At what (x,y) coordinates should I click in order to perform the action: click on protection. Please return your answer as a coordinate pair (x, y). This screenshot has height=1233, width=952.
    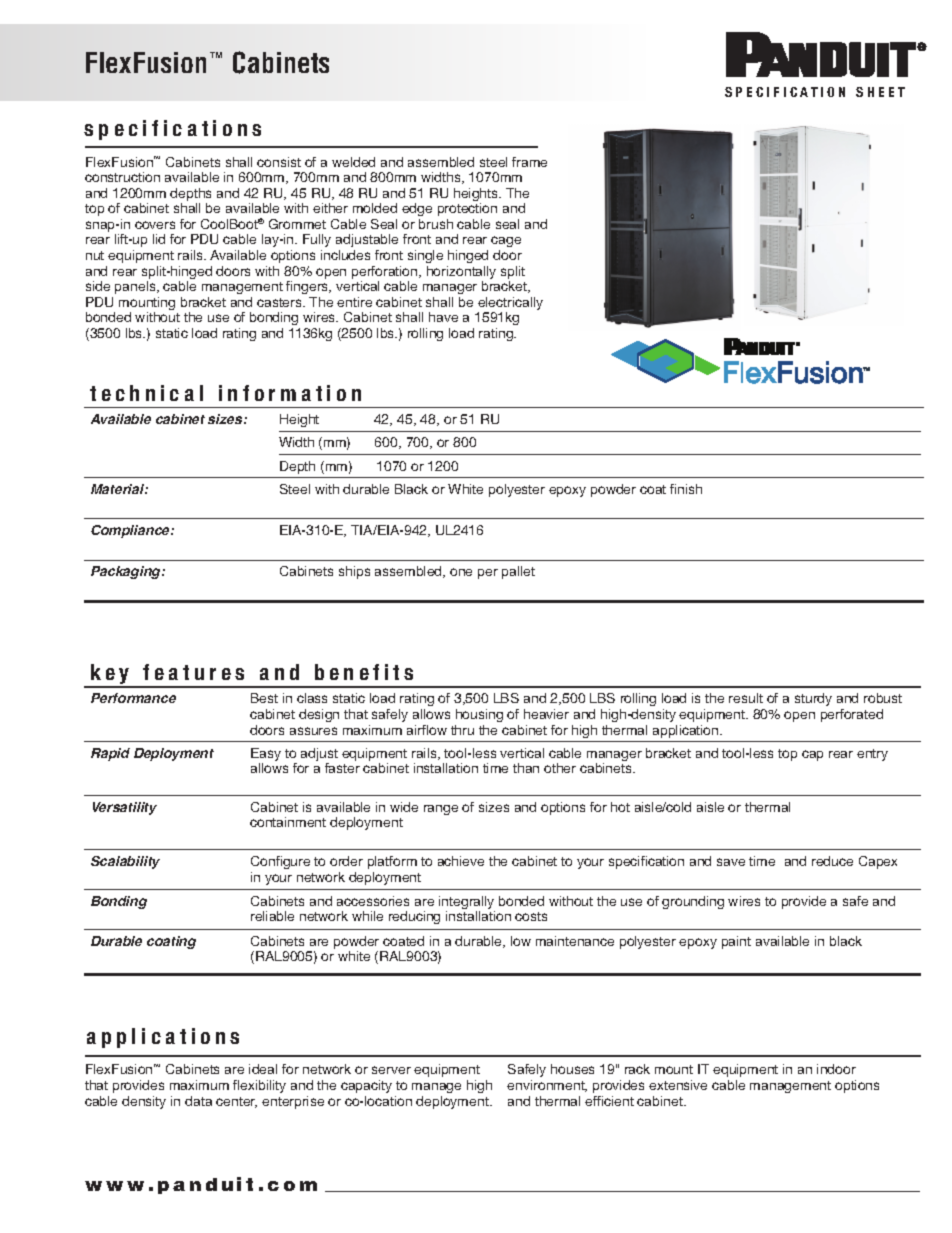
    Looking at the image, I should click on (467, 209).
